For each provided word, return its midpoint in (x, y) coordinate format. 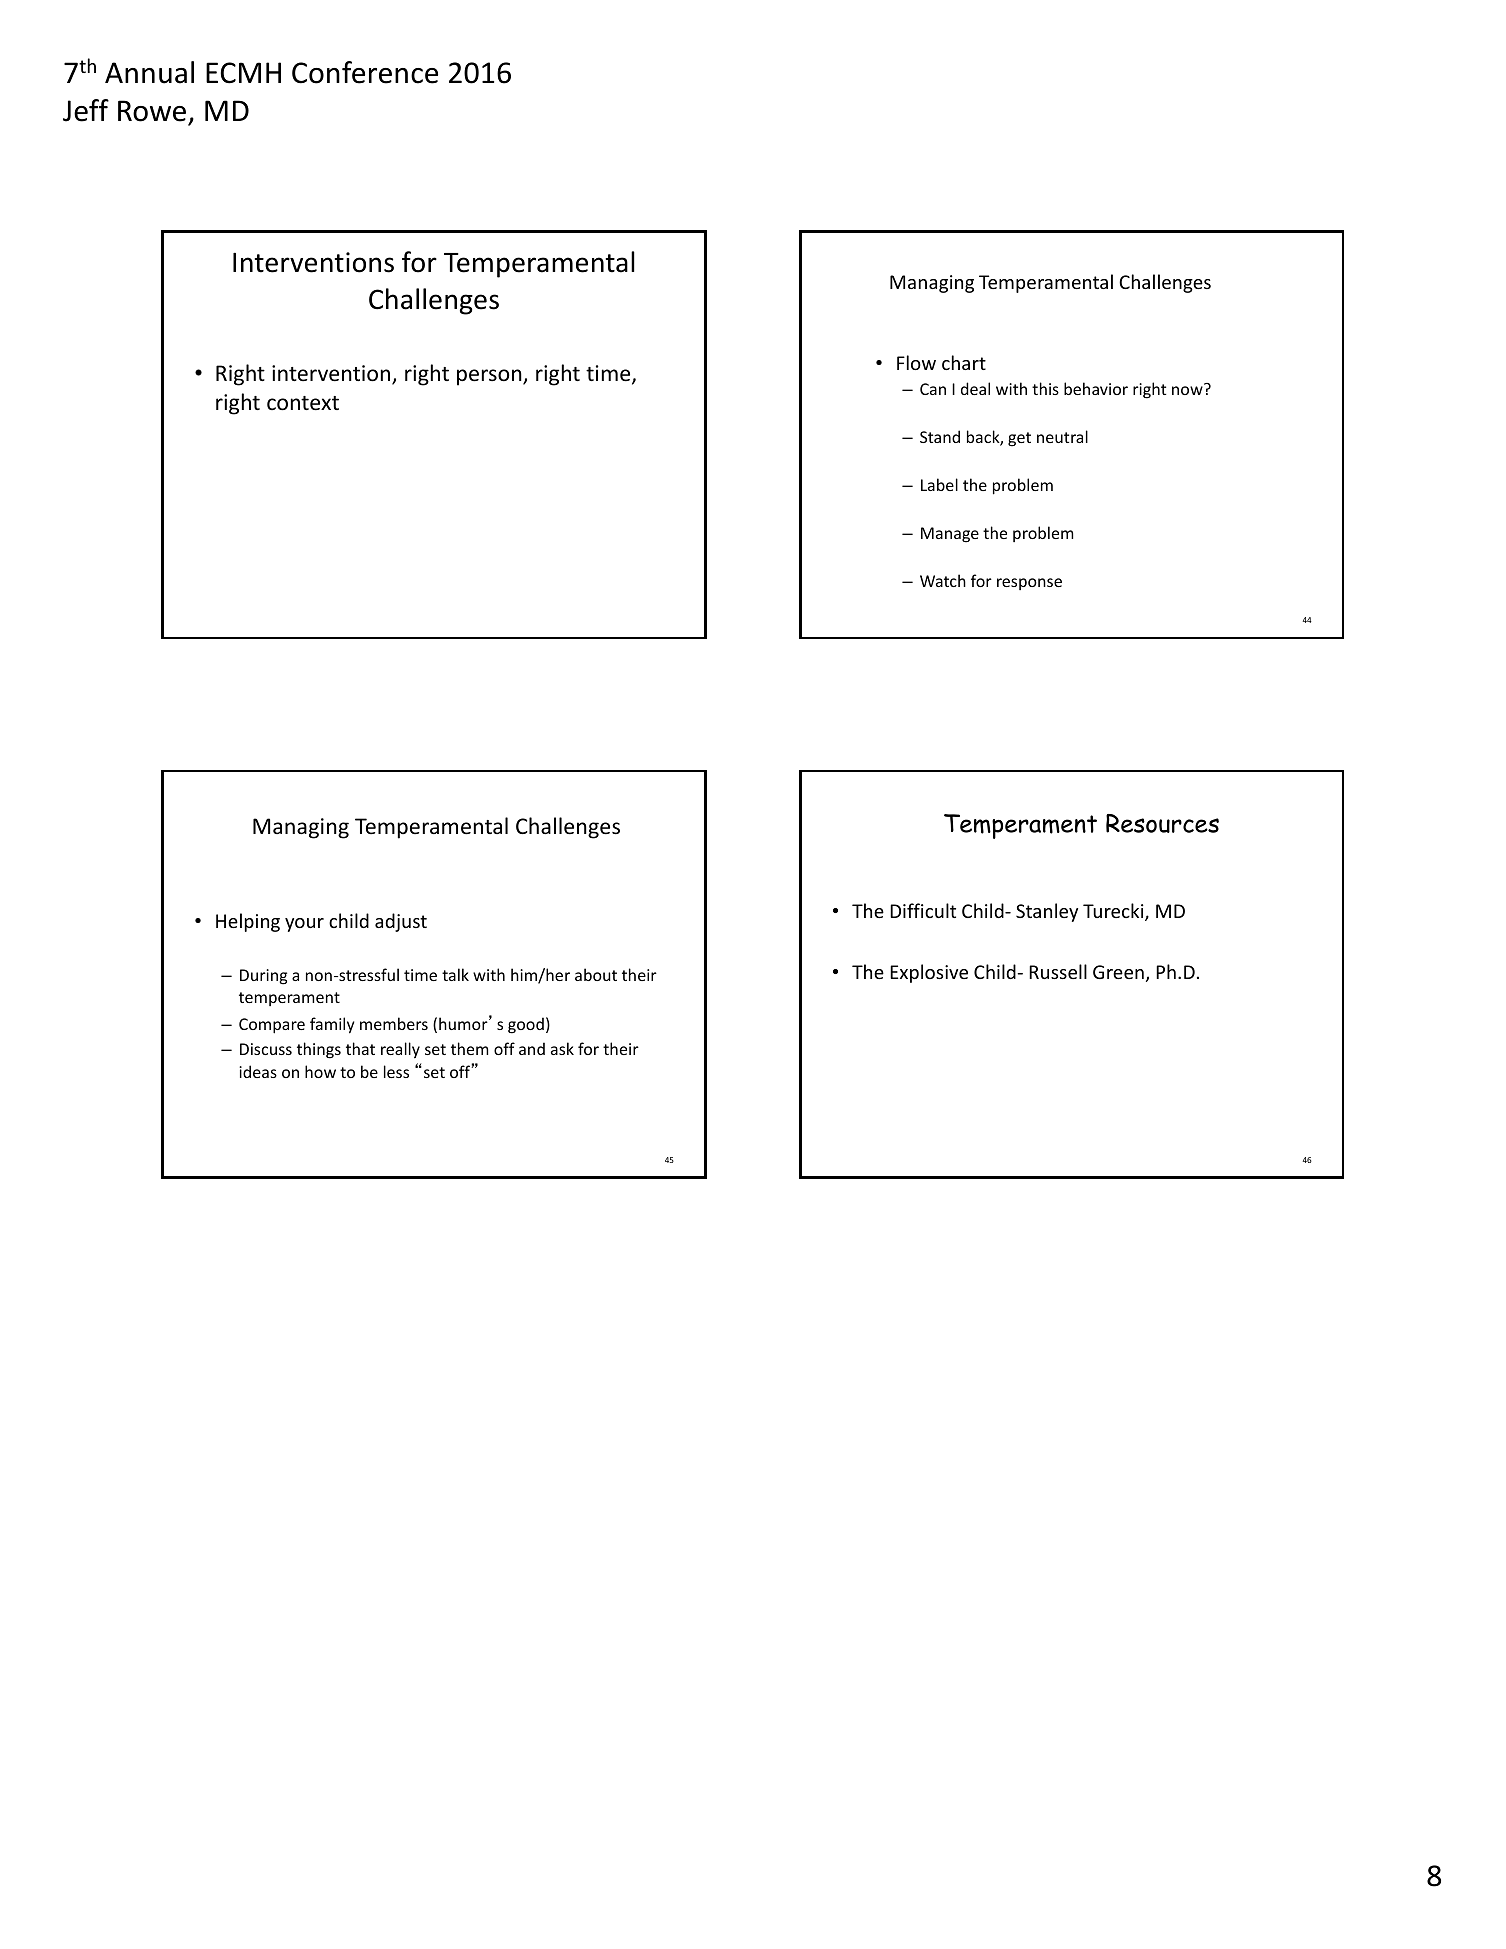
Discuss (266, 1049)
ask (562, 1048)
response (1029, 584)
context (303, 403)
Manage (950, 535)
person (490, 377)
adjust (401, 922)
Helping (248, 922)
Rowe (153, 112)
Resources (1162, 823)
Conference (365, 72)
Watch (943, 580)
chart (964, 362)
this (1045, 388)
